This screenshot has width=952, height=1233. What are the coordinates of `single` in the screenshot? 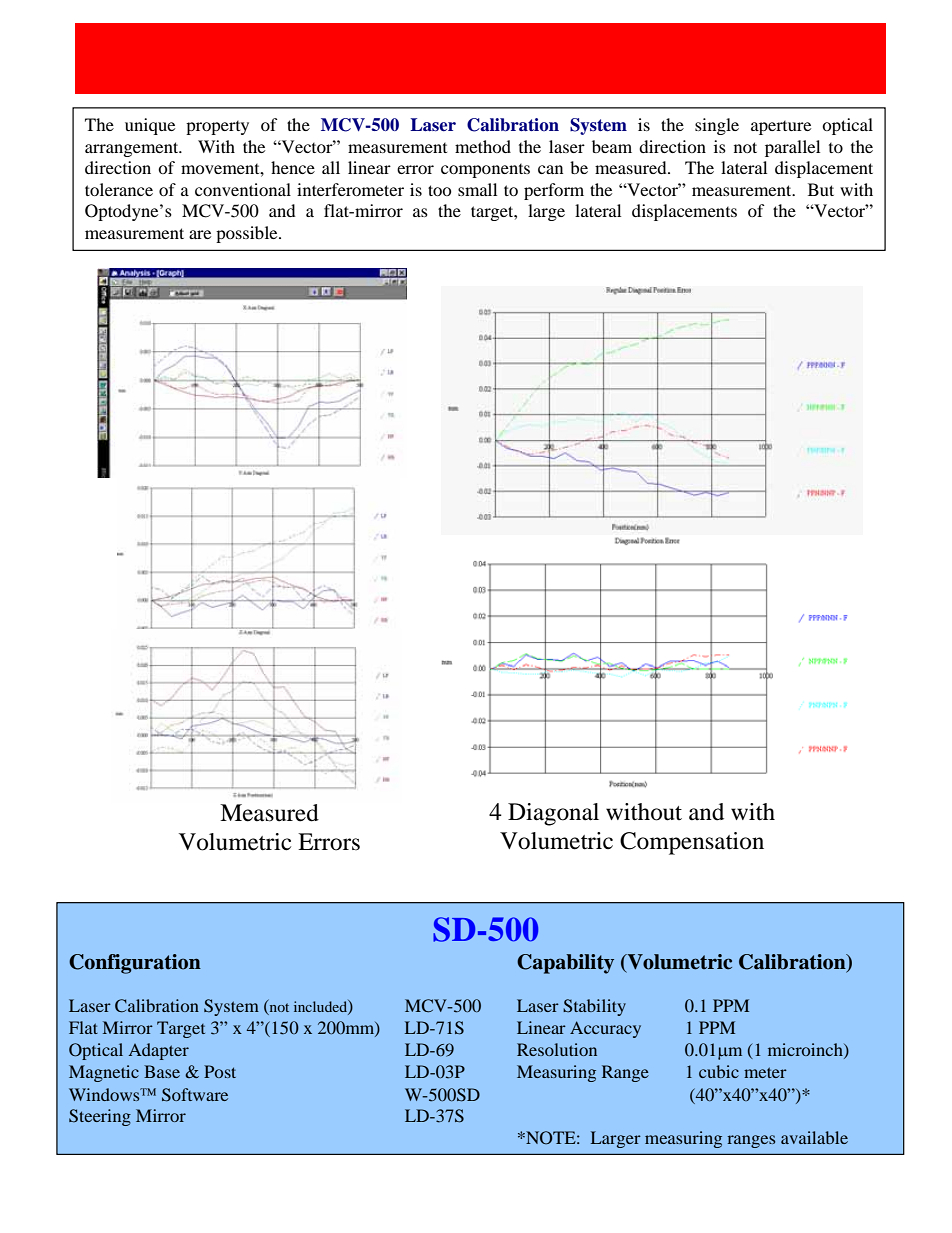 It's located at (717, 126).
